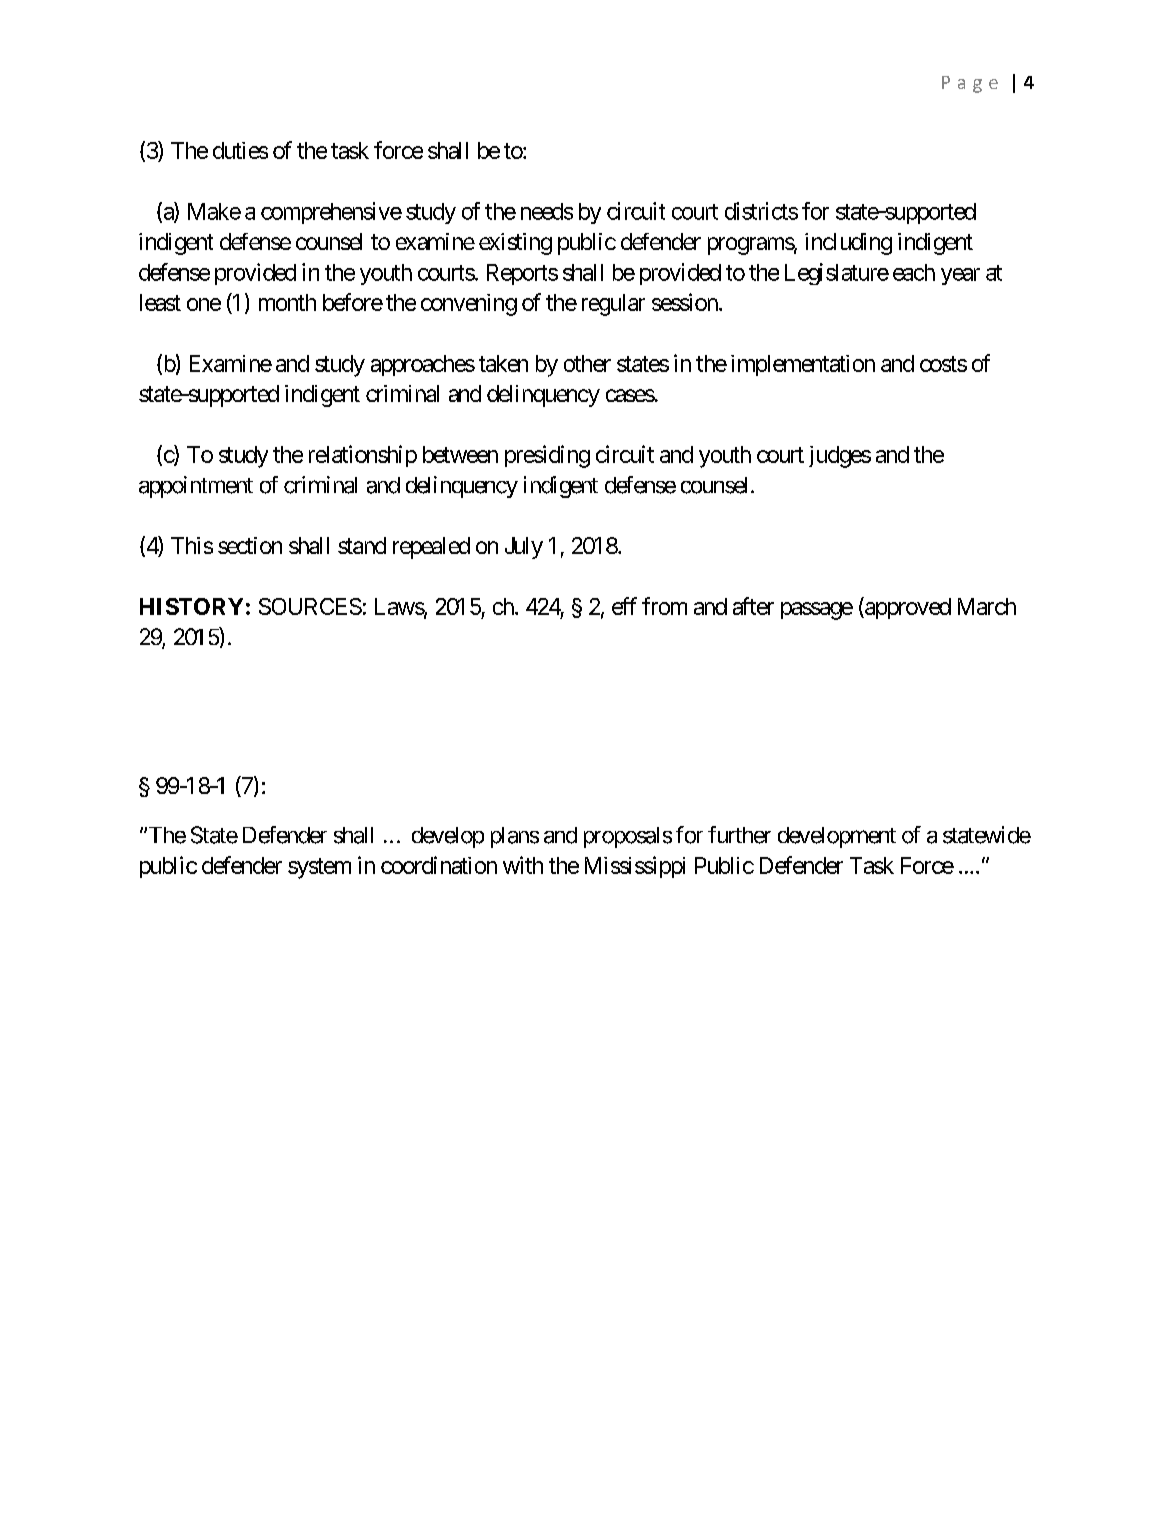  I want to click on further, so click(739, 835).
